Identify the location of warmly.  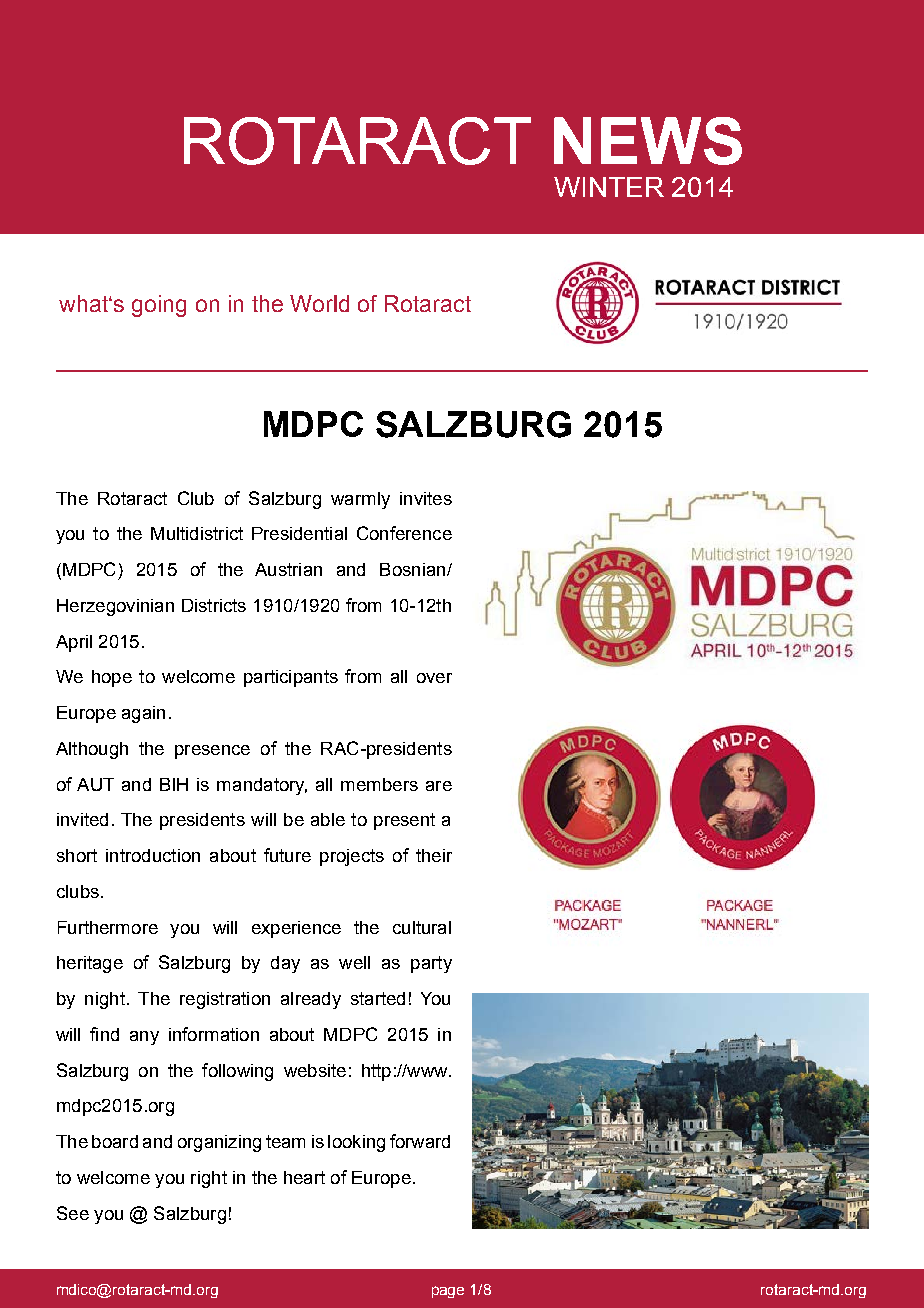
(360, 500).
